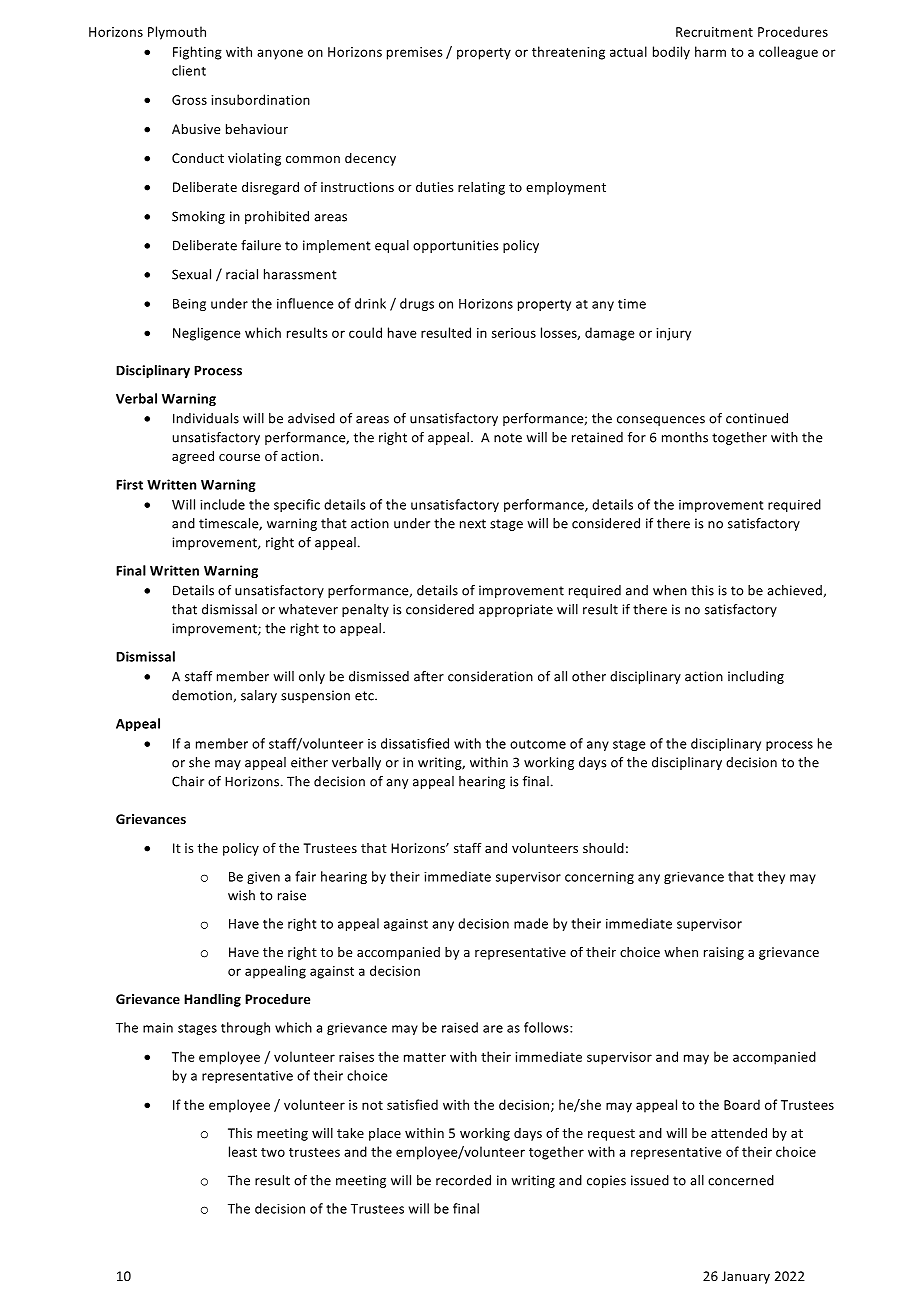 Image resolution: width=924 pixels, height=1308 pixels. I want to click on demotion, so click(202, 695).
